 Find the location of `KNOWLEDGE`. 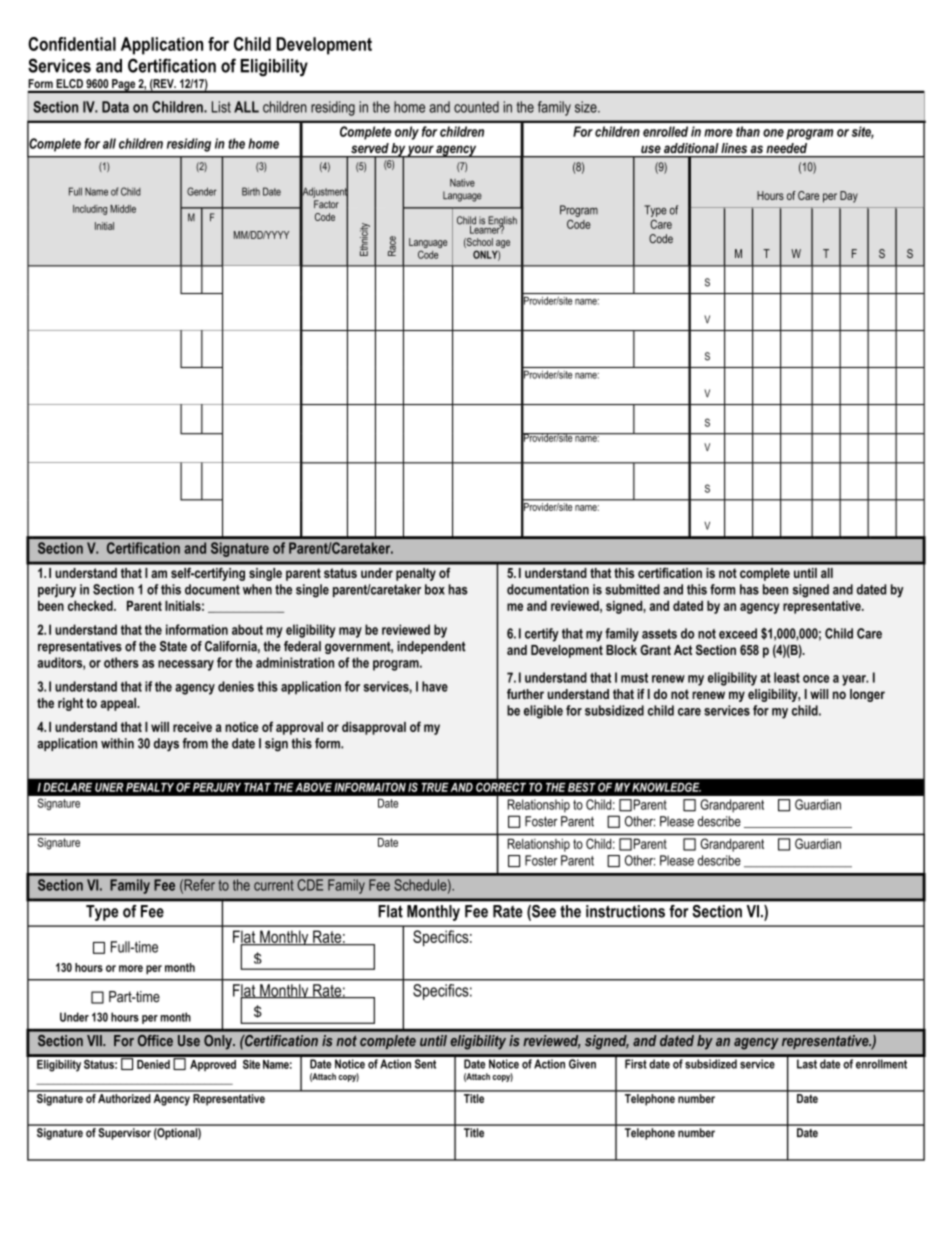

KNOWLEDGE is located at coordinates (666, 787).
